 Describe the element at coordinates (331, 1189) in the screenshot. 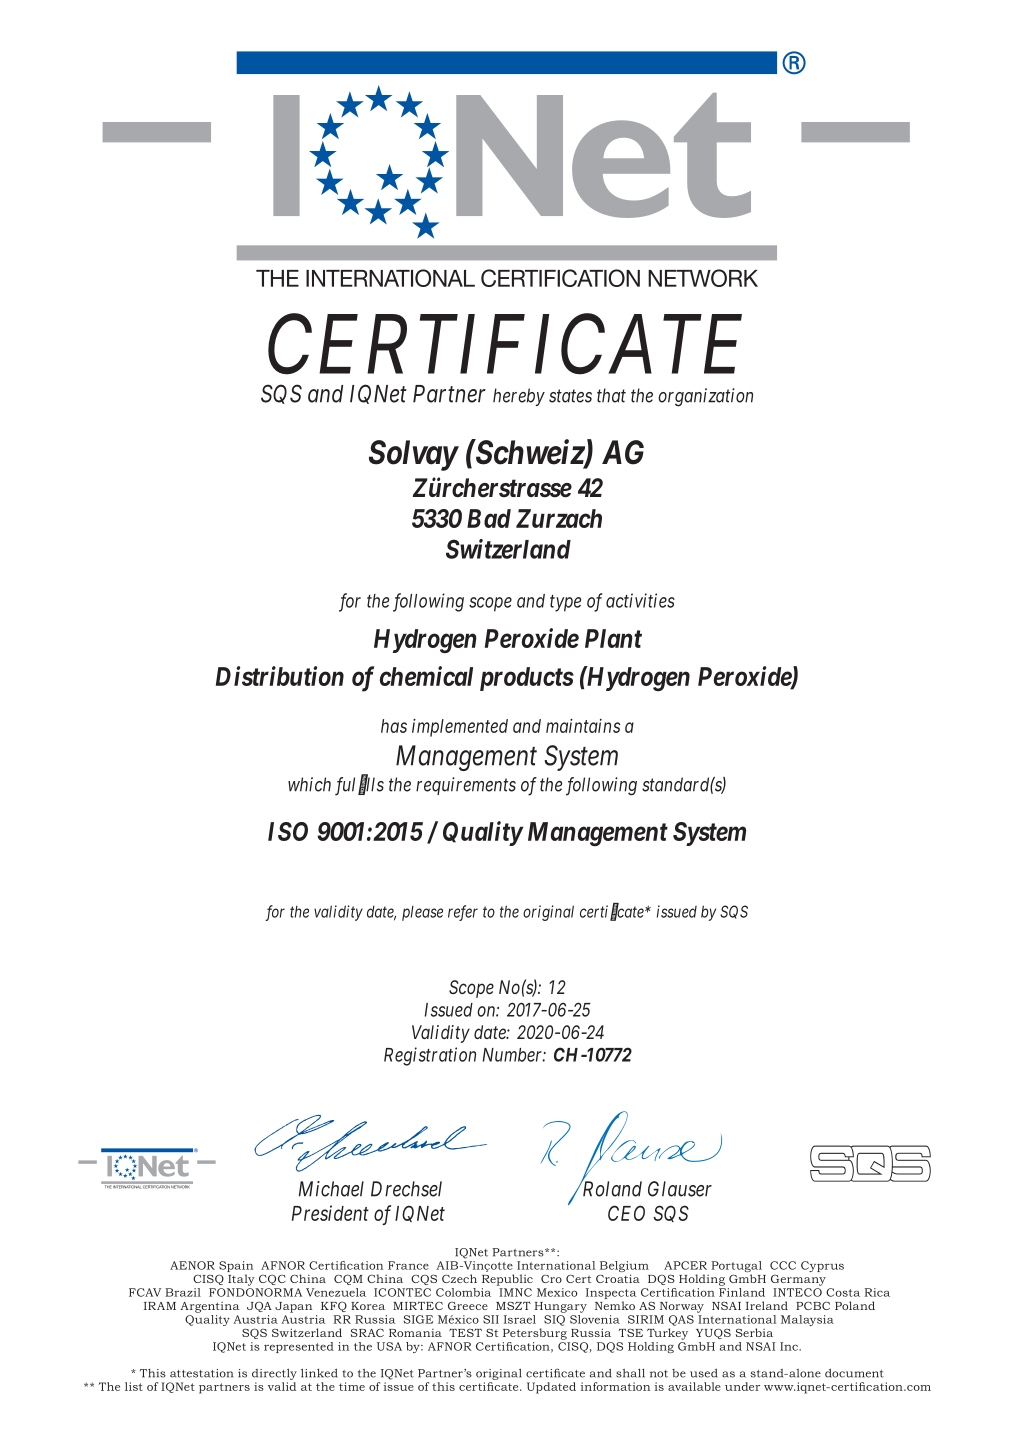

I see `Michael` at that location.
